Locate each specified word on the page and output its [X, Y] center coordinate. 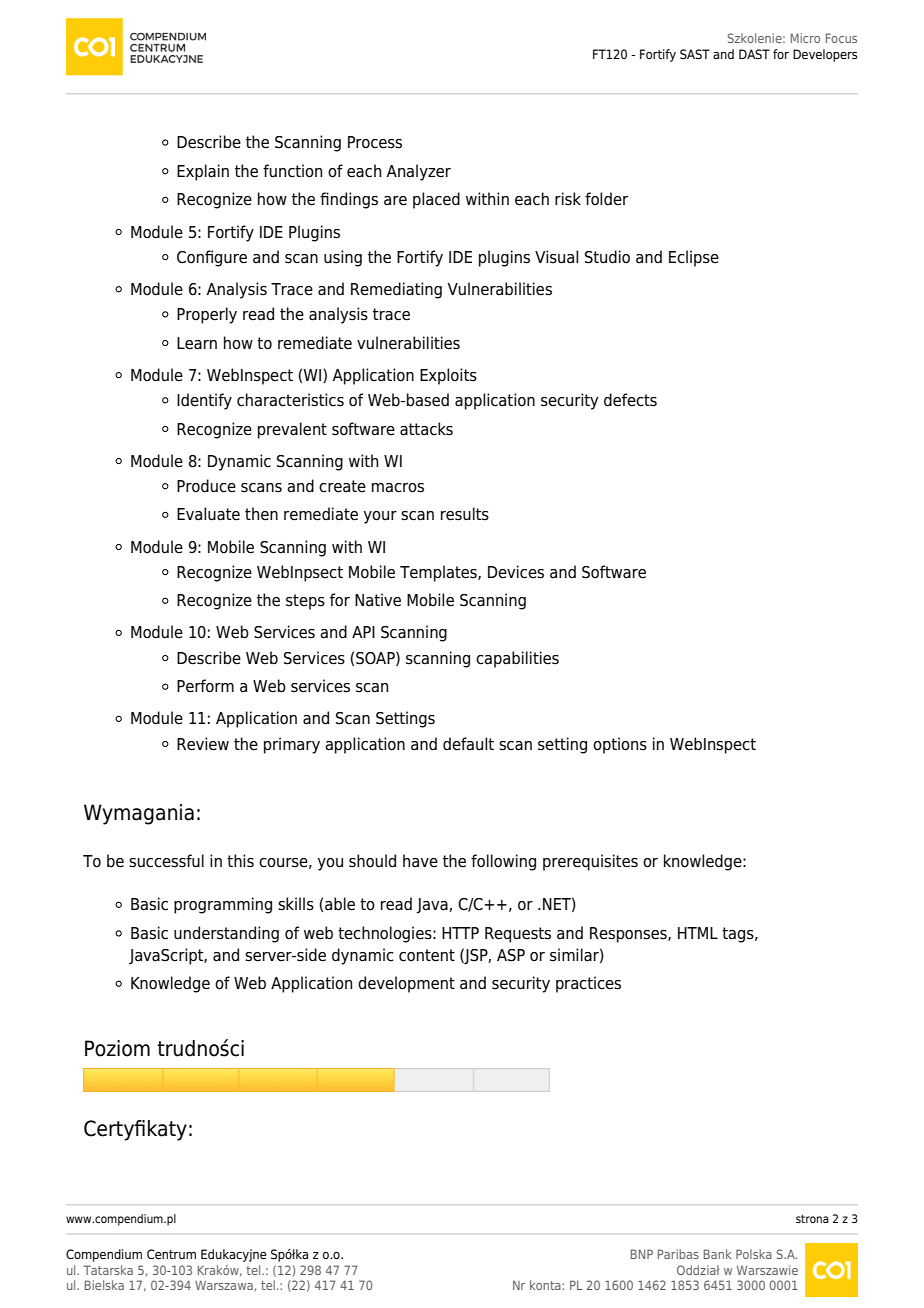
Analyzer [419, 172]
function [292, 171]
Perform [205, 686]
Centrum [171, 1254]
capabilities [517, 659]
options [620, 745]
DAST [754, 54]
